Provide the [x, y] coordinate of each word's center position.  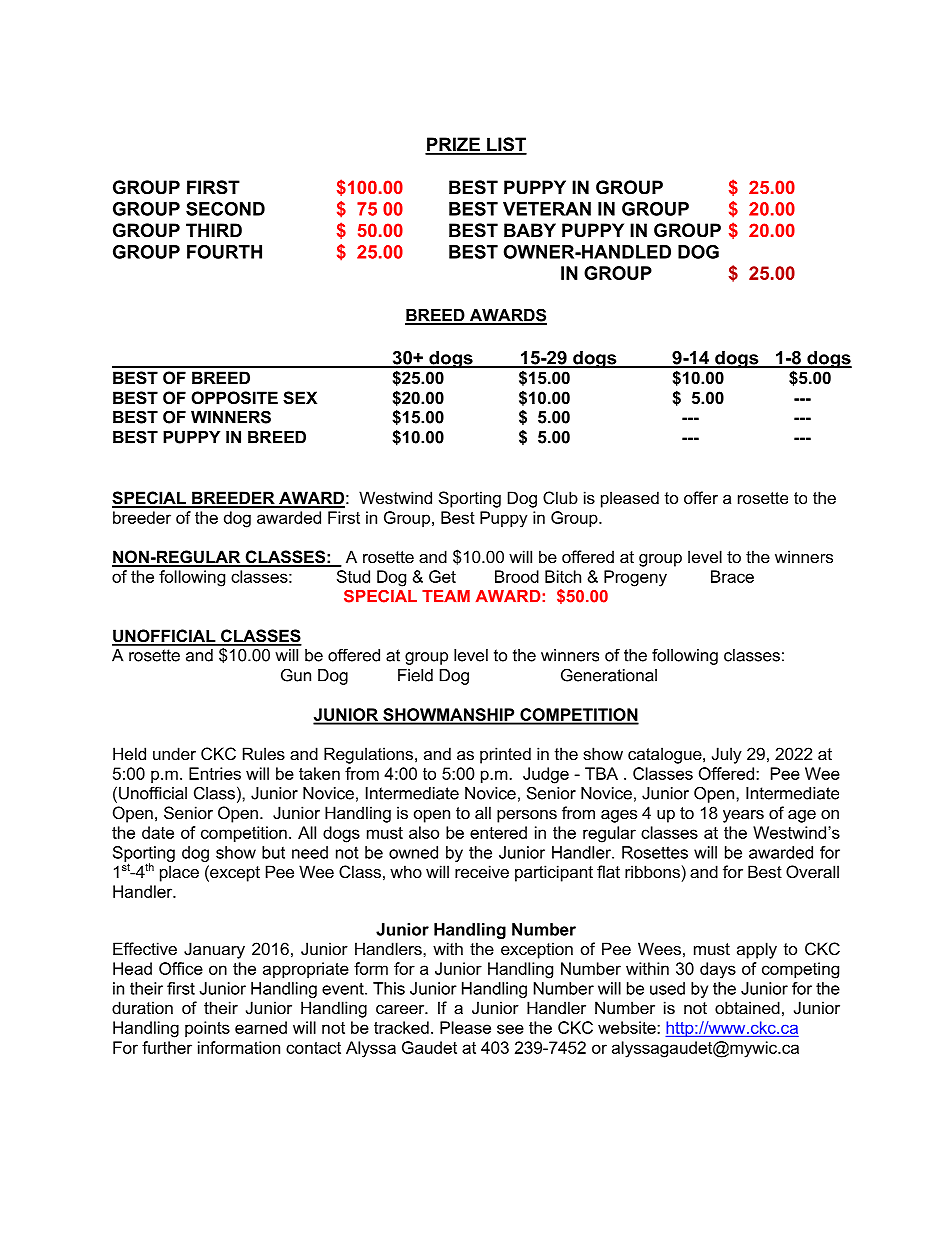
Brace [732, 576]
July [727, 755]
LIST [506, 145]
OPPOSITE [234, 398]
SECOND [225, 209]
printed [505, 755]
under [174, 753]
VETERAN [547, 209]
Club [560, 497]
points [207, 1029]
